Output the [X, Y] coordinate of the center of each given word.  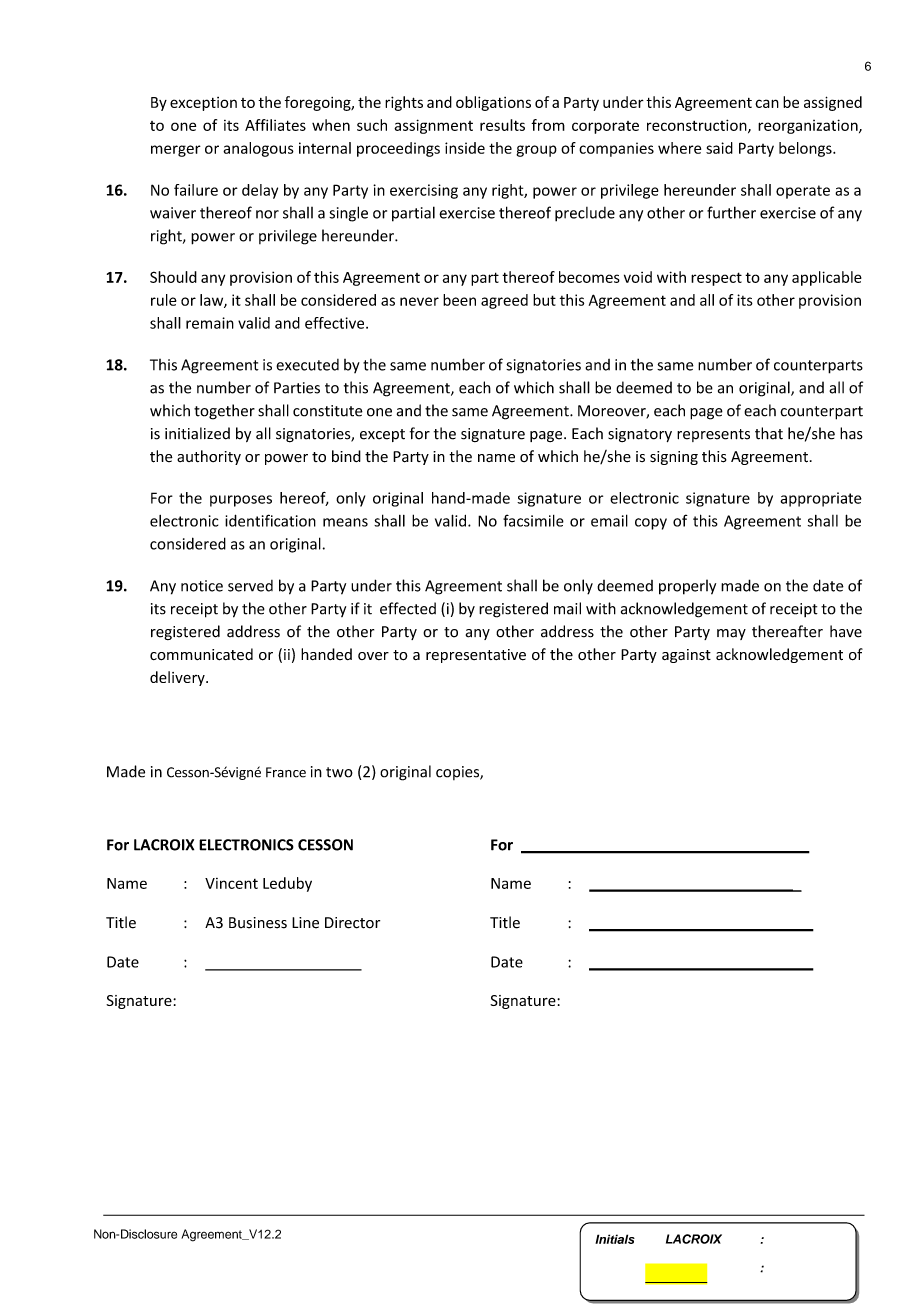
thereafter [787, 631]
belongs [806, 149]
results [502, 125]
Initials [615, 1239]
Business [258, 923]
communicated [201, 654]
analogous [258, 149]
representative [476, 656]
